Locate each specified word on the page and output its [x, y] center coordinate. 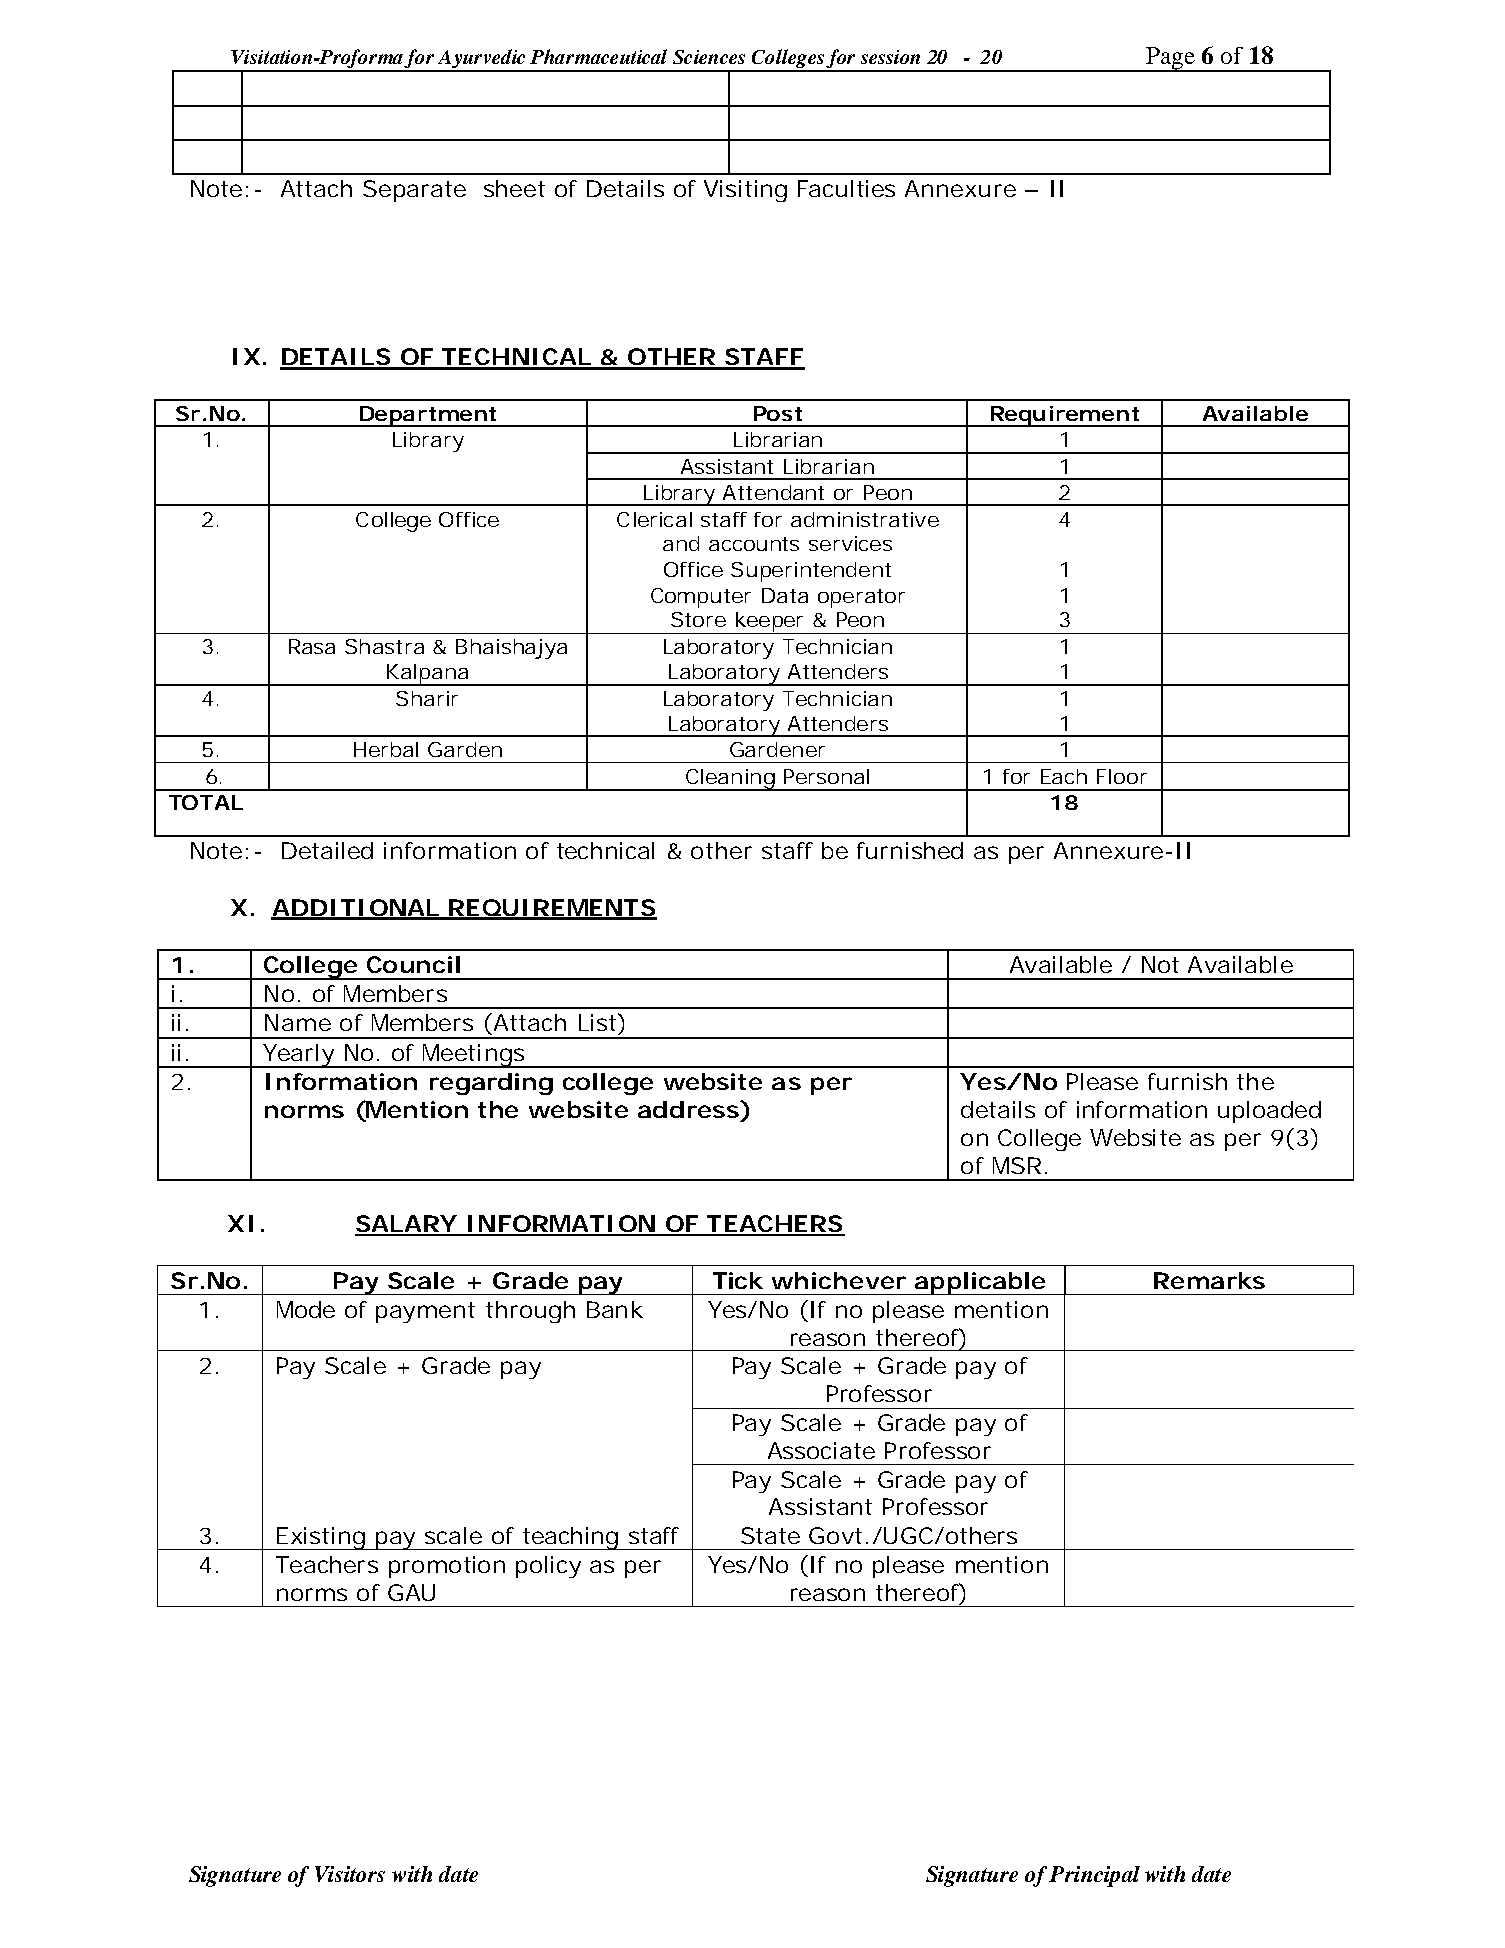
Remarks [1209, 1280]
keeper [769, 623]
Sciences [709, 57]
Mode [306, 1309]
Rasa [312, 646]
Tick [738, 1280]
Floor [1122, 776]
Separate [414, 191]
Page [1170, 59]
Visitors [350, 1874]
